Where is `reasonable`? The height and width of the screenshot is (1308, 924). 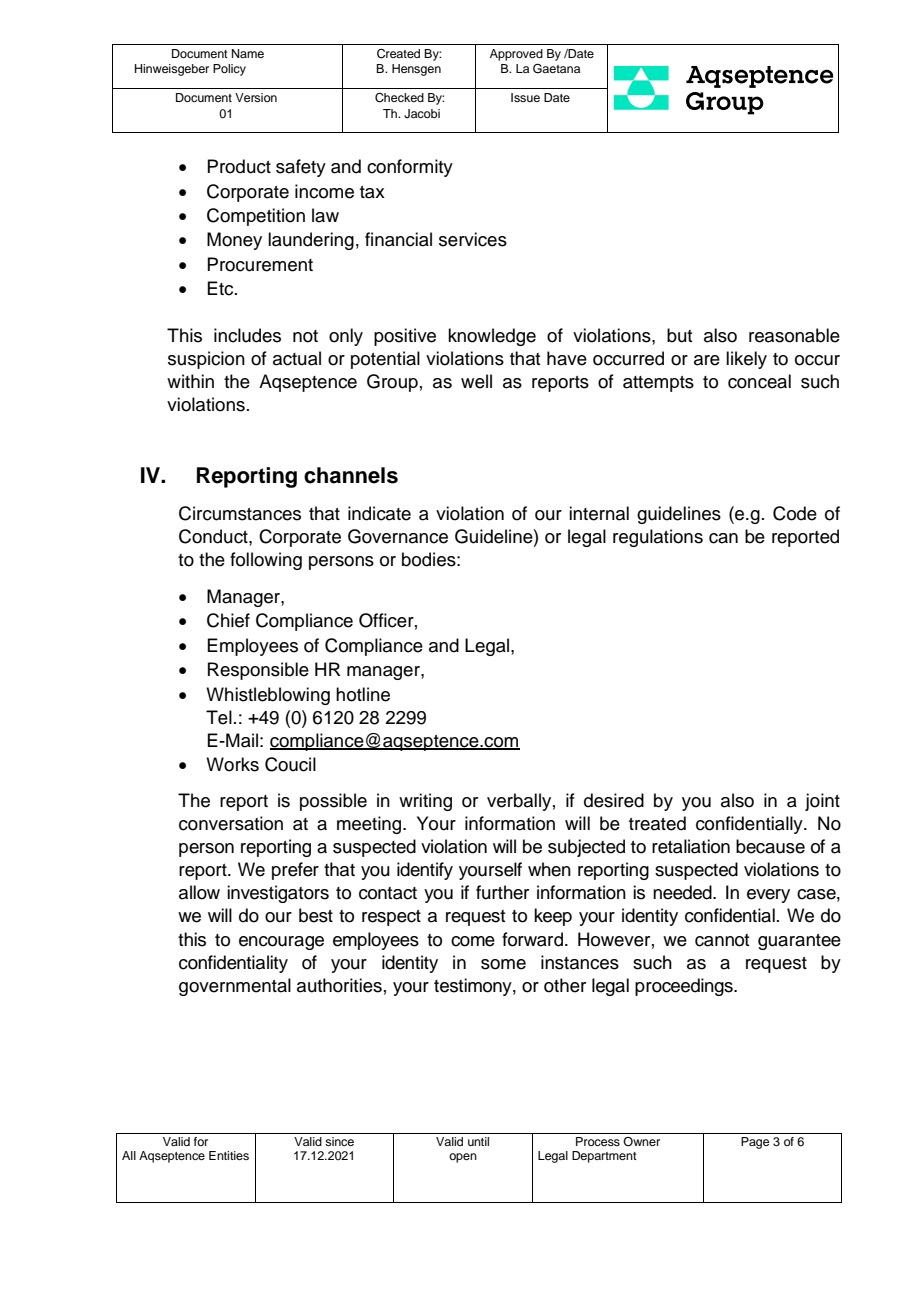
reasonable is located at coordinates (794, 335).
